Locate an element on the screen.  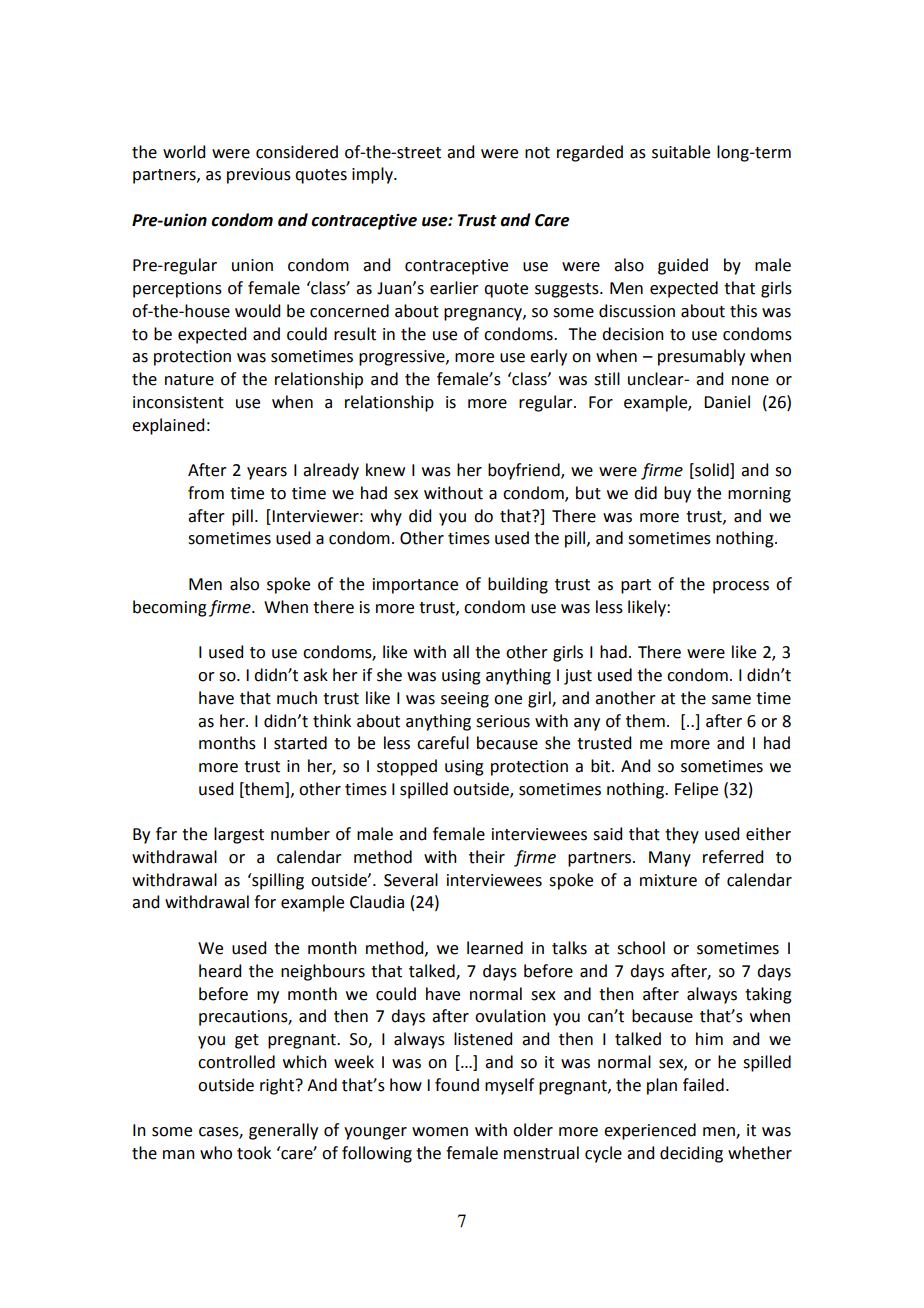
suitable is located at coordinates (681, 152).
